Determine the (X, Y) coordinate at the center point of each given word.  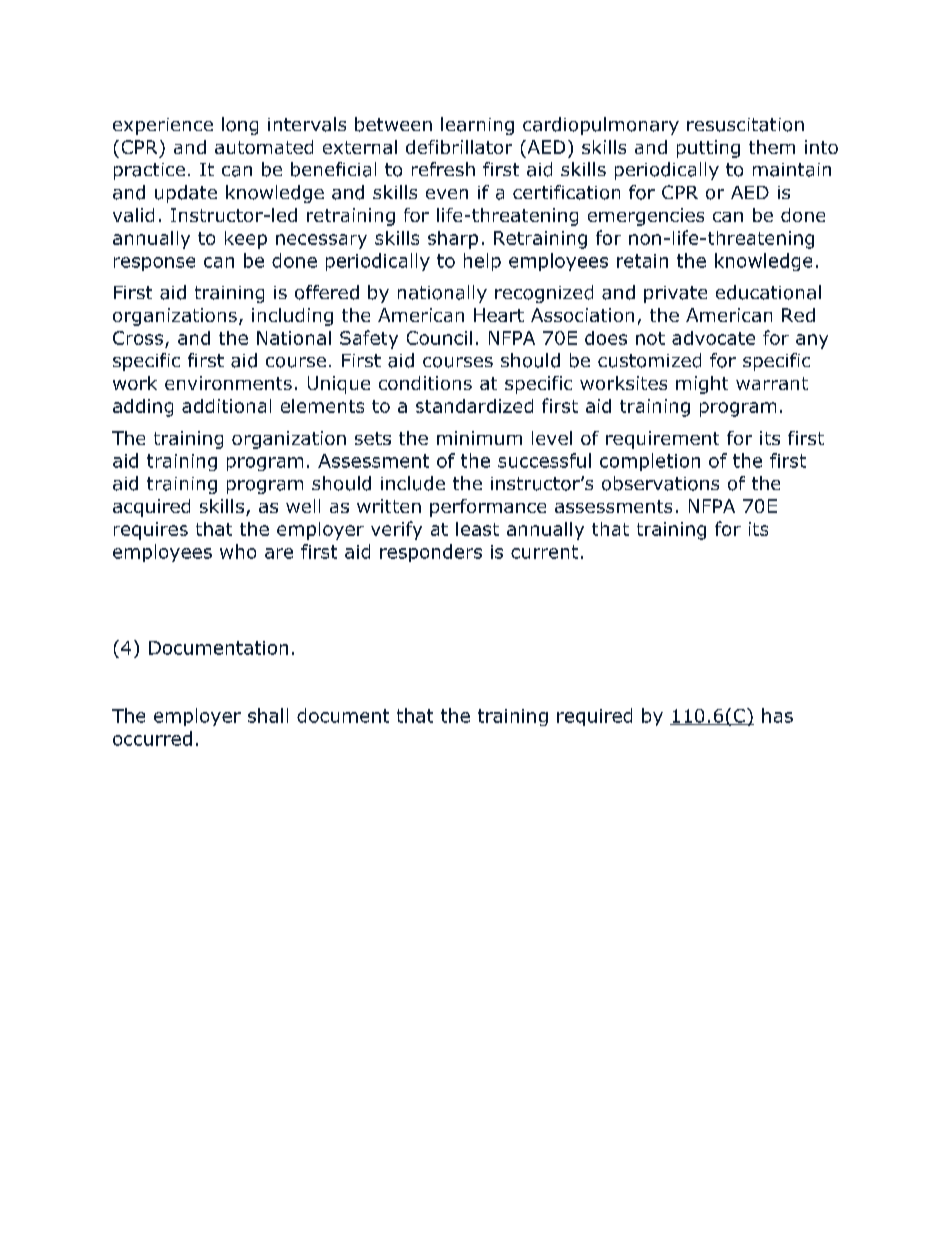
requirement (662, 440)
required (594, 717)
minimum (479, 438)
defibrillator (459, 147)
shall (268, 715)
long (240, 126)
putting (708, 149)
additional (226, 406)
